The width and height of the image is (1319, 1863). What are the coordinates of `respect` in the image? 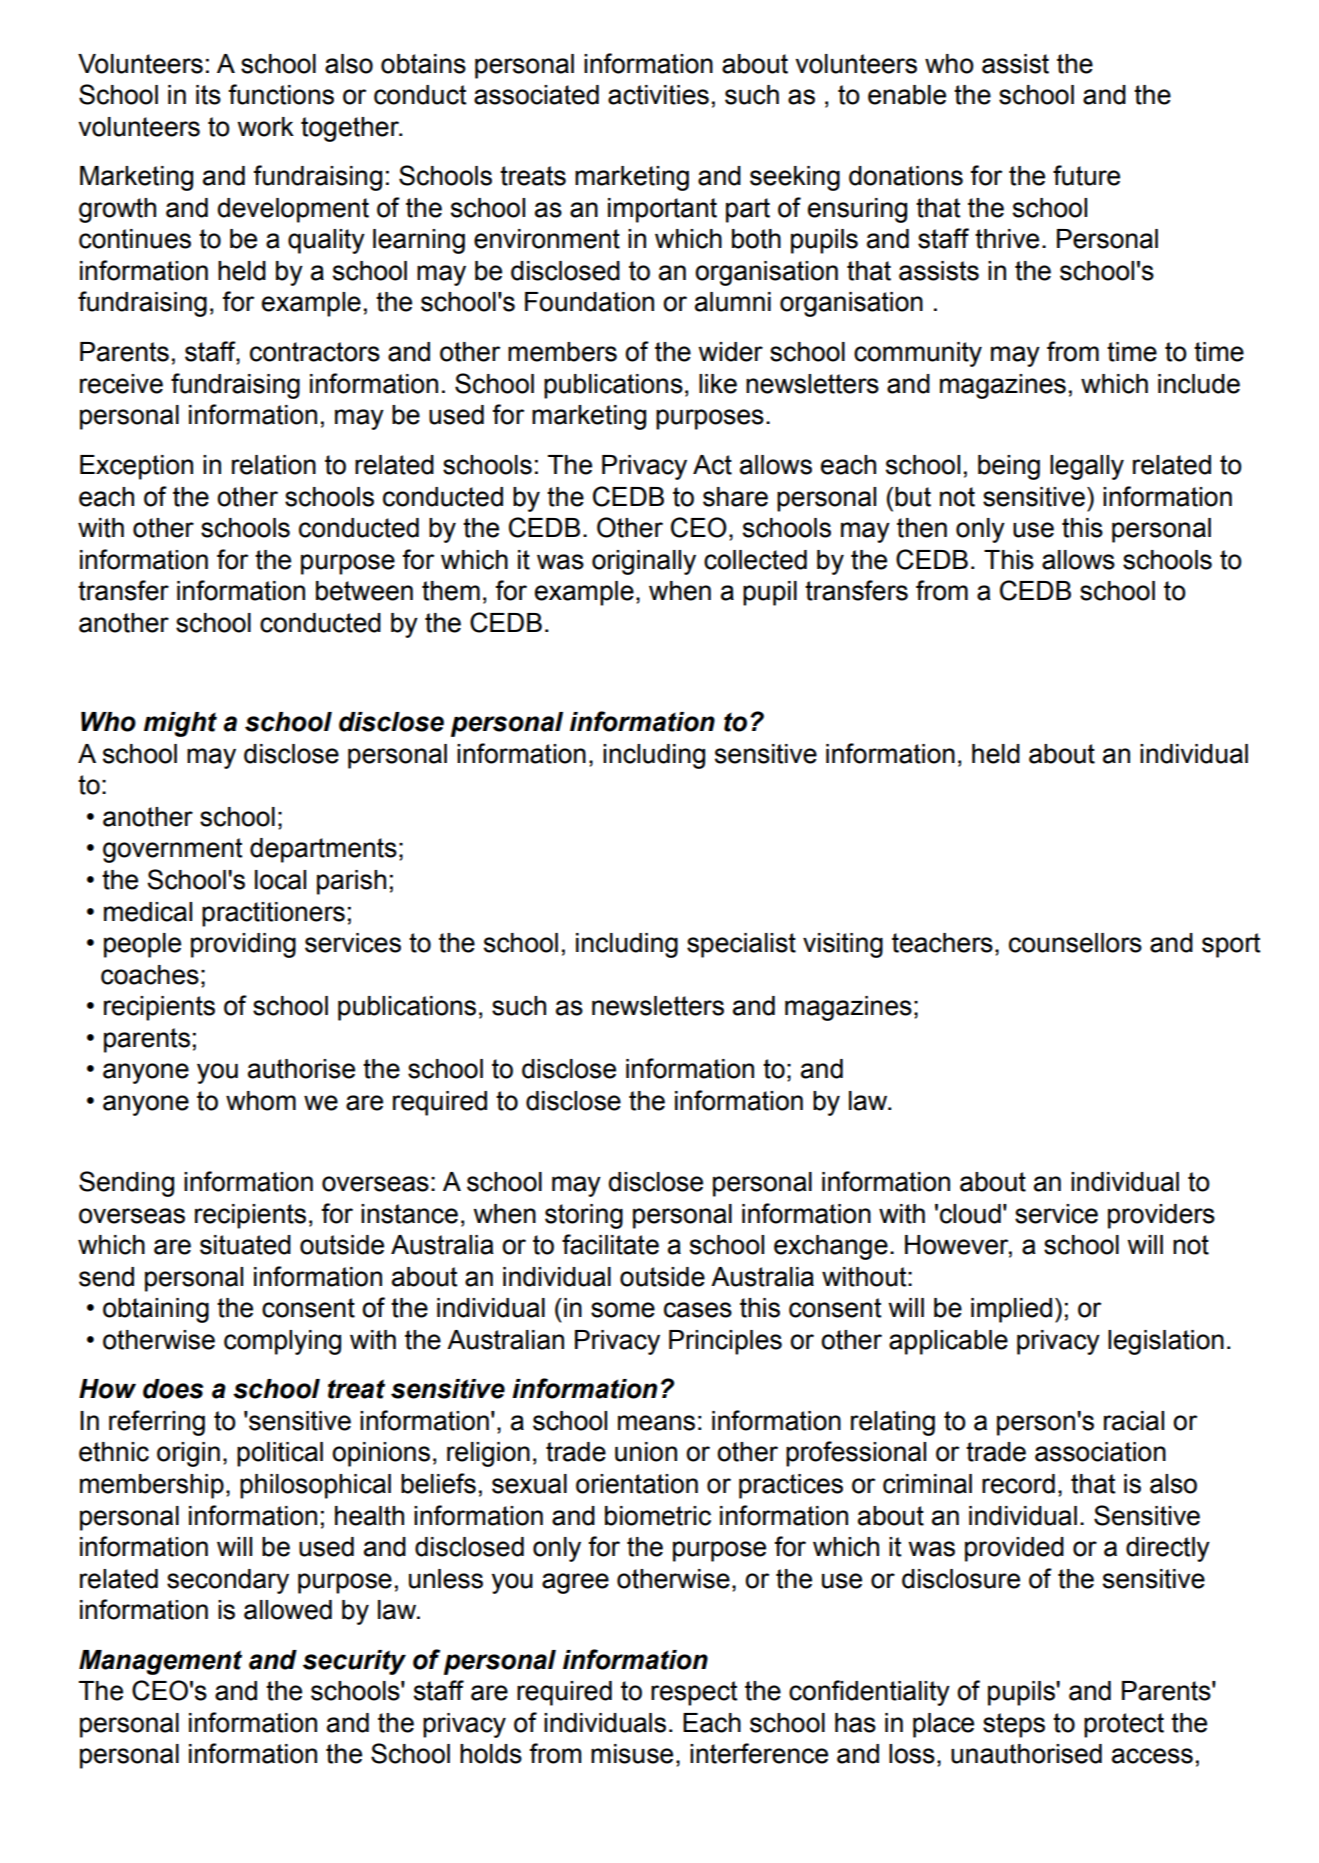 It's located at (694, 1693).
